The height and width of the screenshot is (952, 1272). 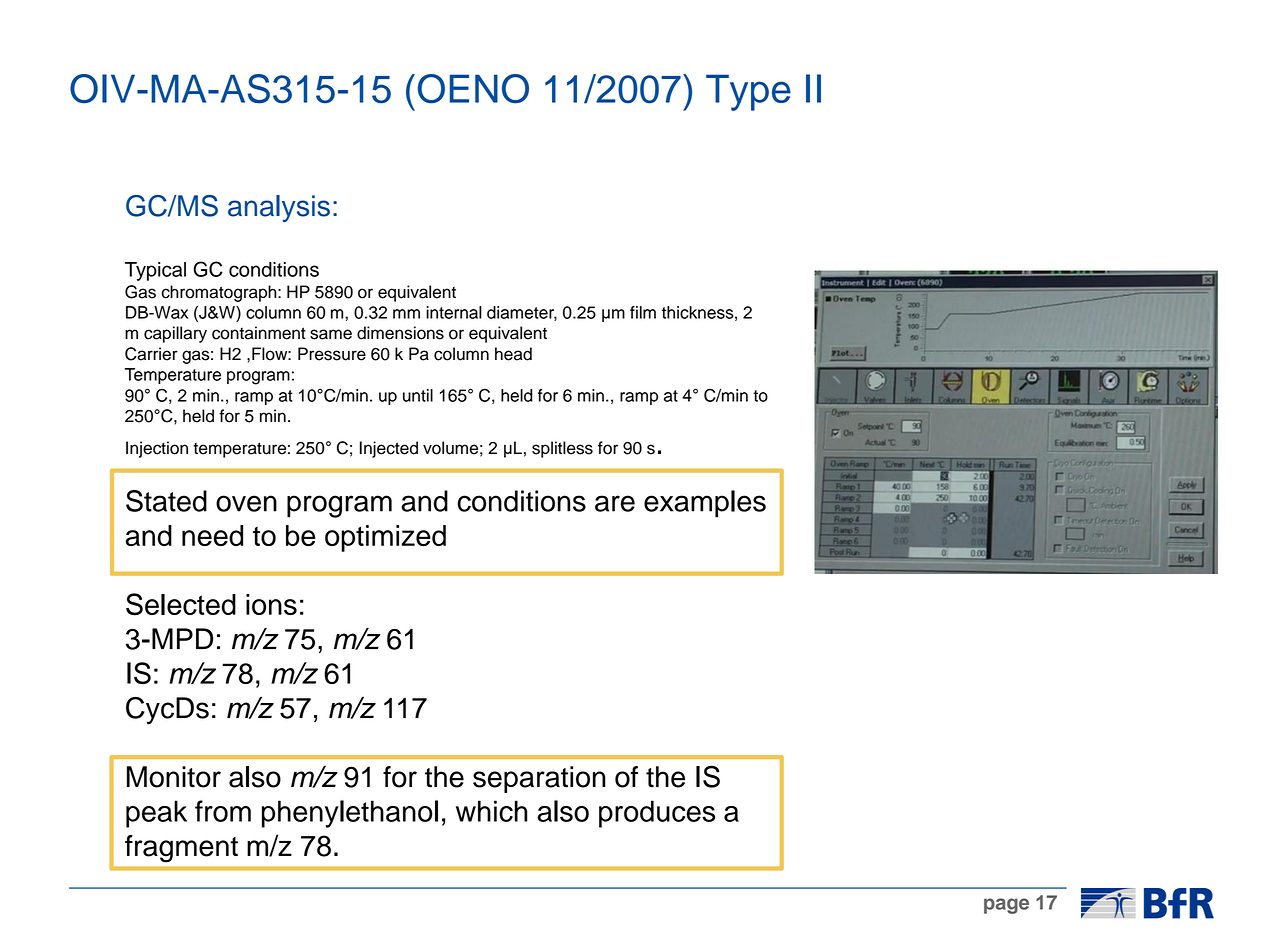 I want to click on produces, so click(x=657, y=814).
